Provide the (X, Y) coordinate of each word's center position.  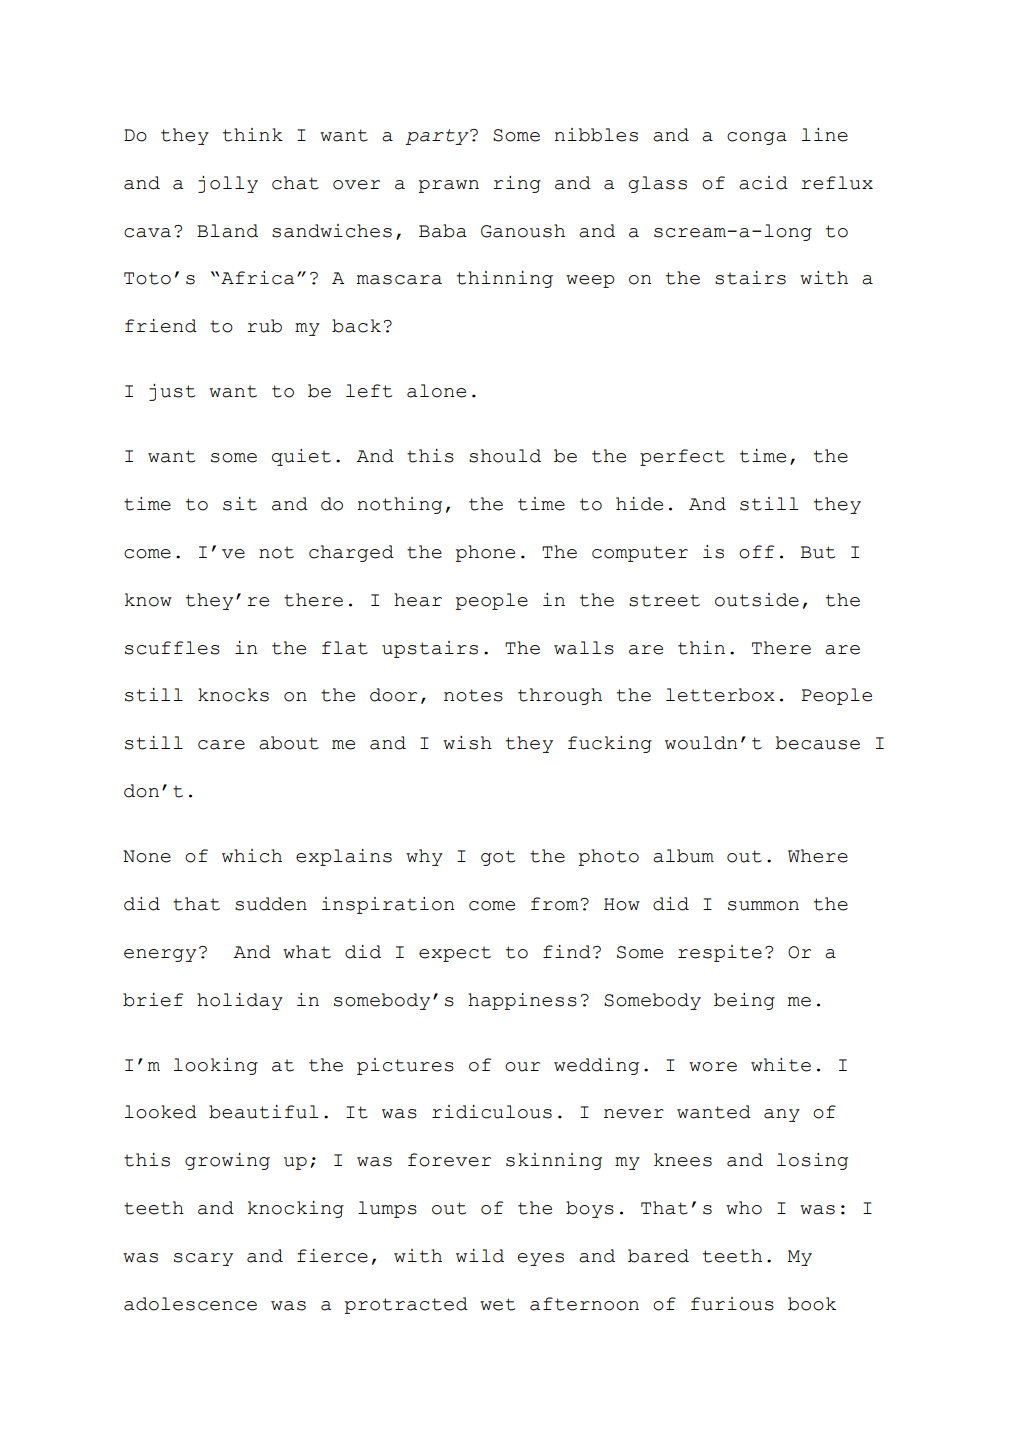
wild (480, 1256)
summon (763, 906)
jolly (228, 184)
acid (763, 183)
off (756, 552)
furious (732, 1304)
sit (240, 504)
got (498, 858)
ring (517, 184)
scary (203, 1259)
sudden (271, 904)
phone (485, 553)
